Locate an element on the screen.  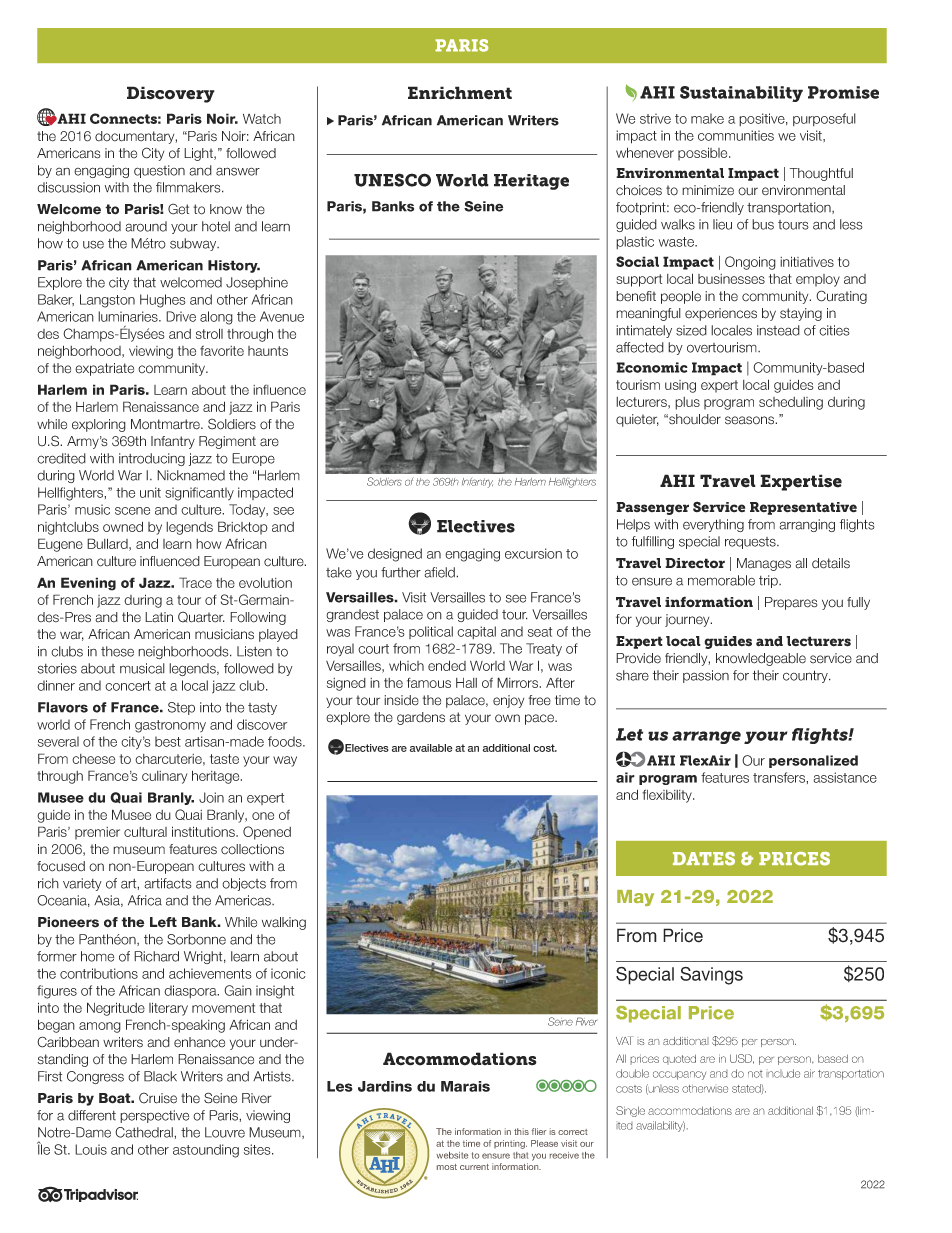
introducing is located at coordinates (152, 459).
